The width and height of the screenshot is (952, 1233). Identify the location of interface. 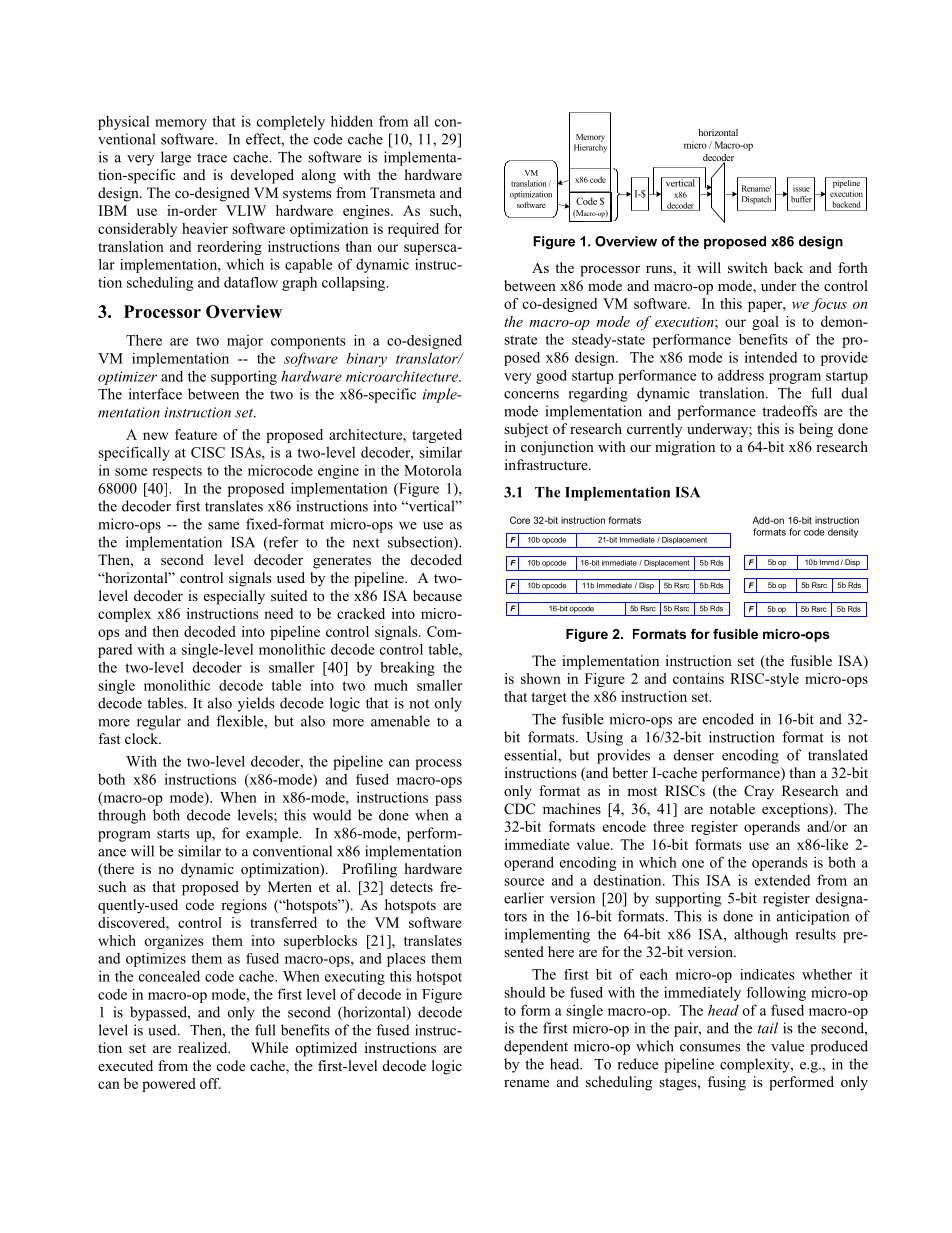
(155, 394).
